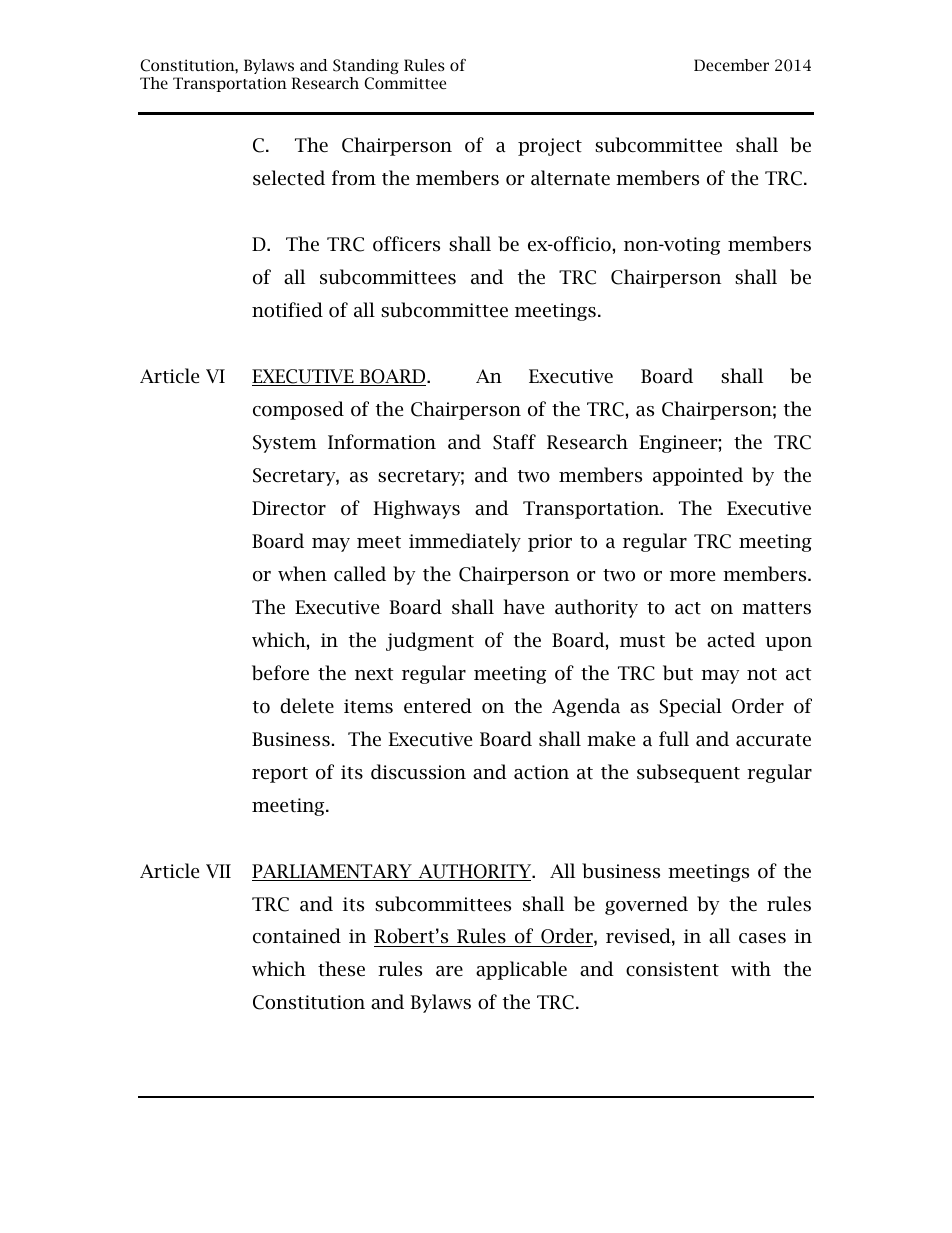 This screenshot has width=952, height=1233. I want to click on appointed, so click(698, 476).
